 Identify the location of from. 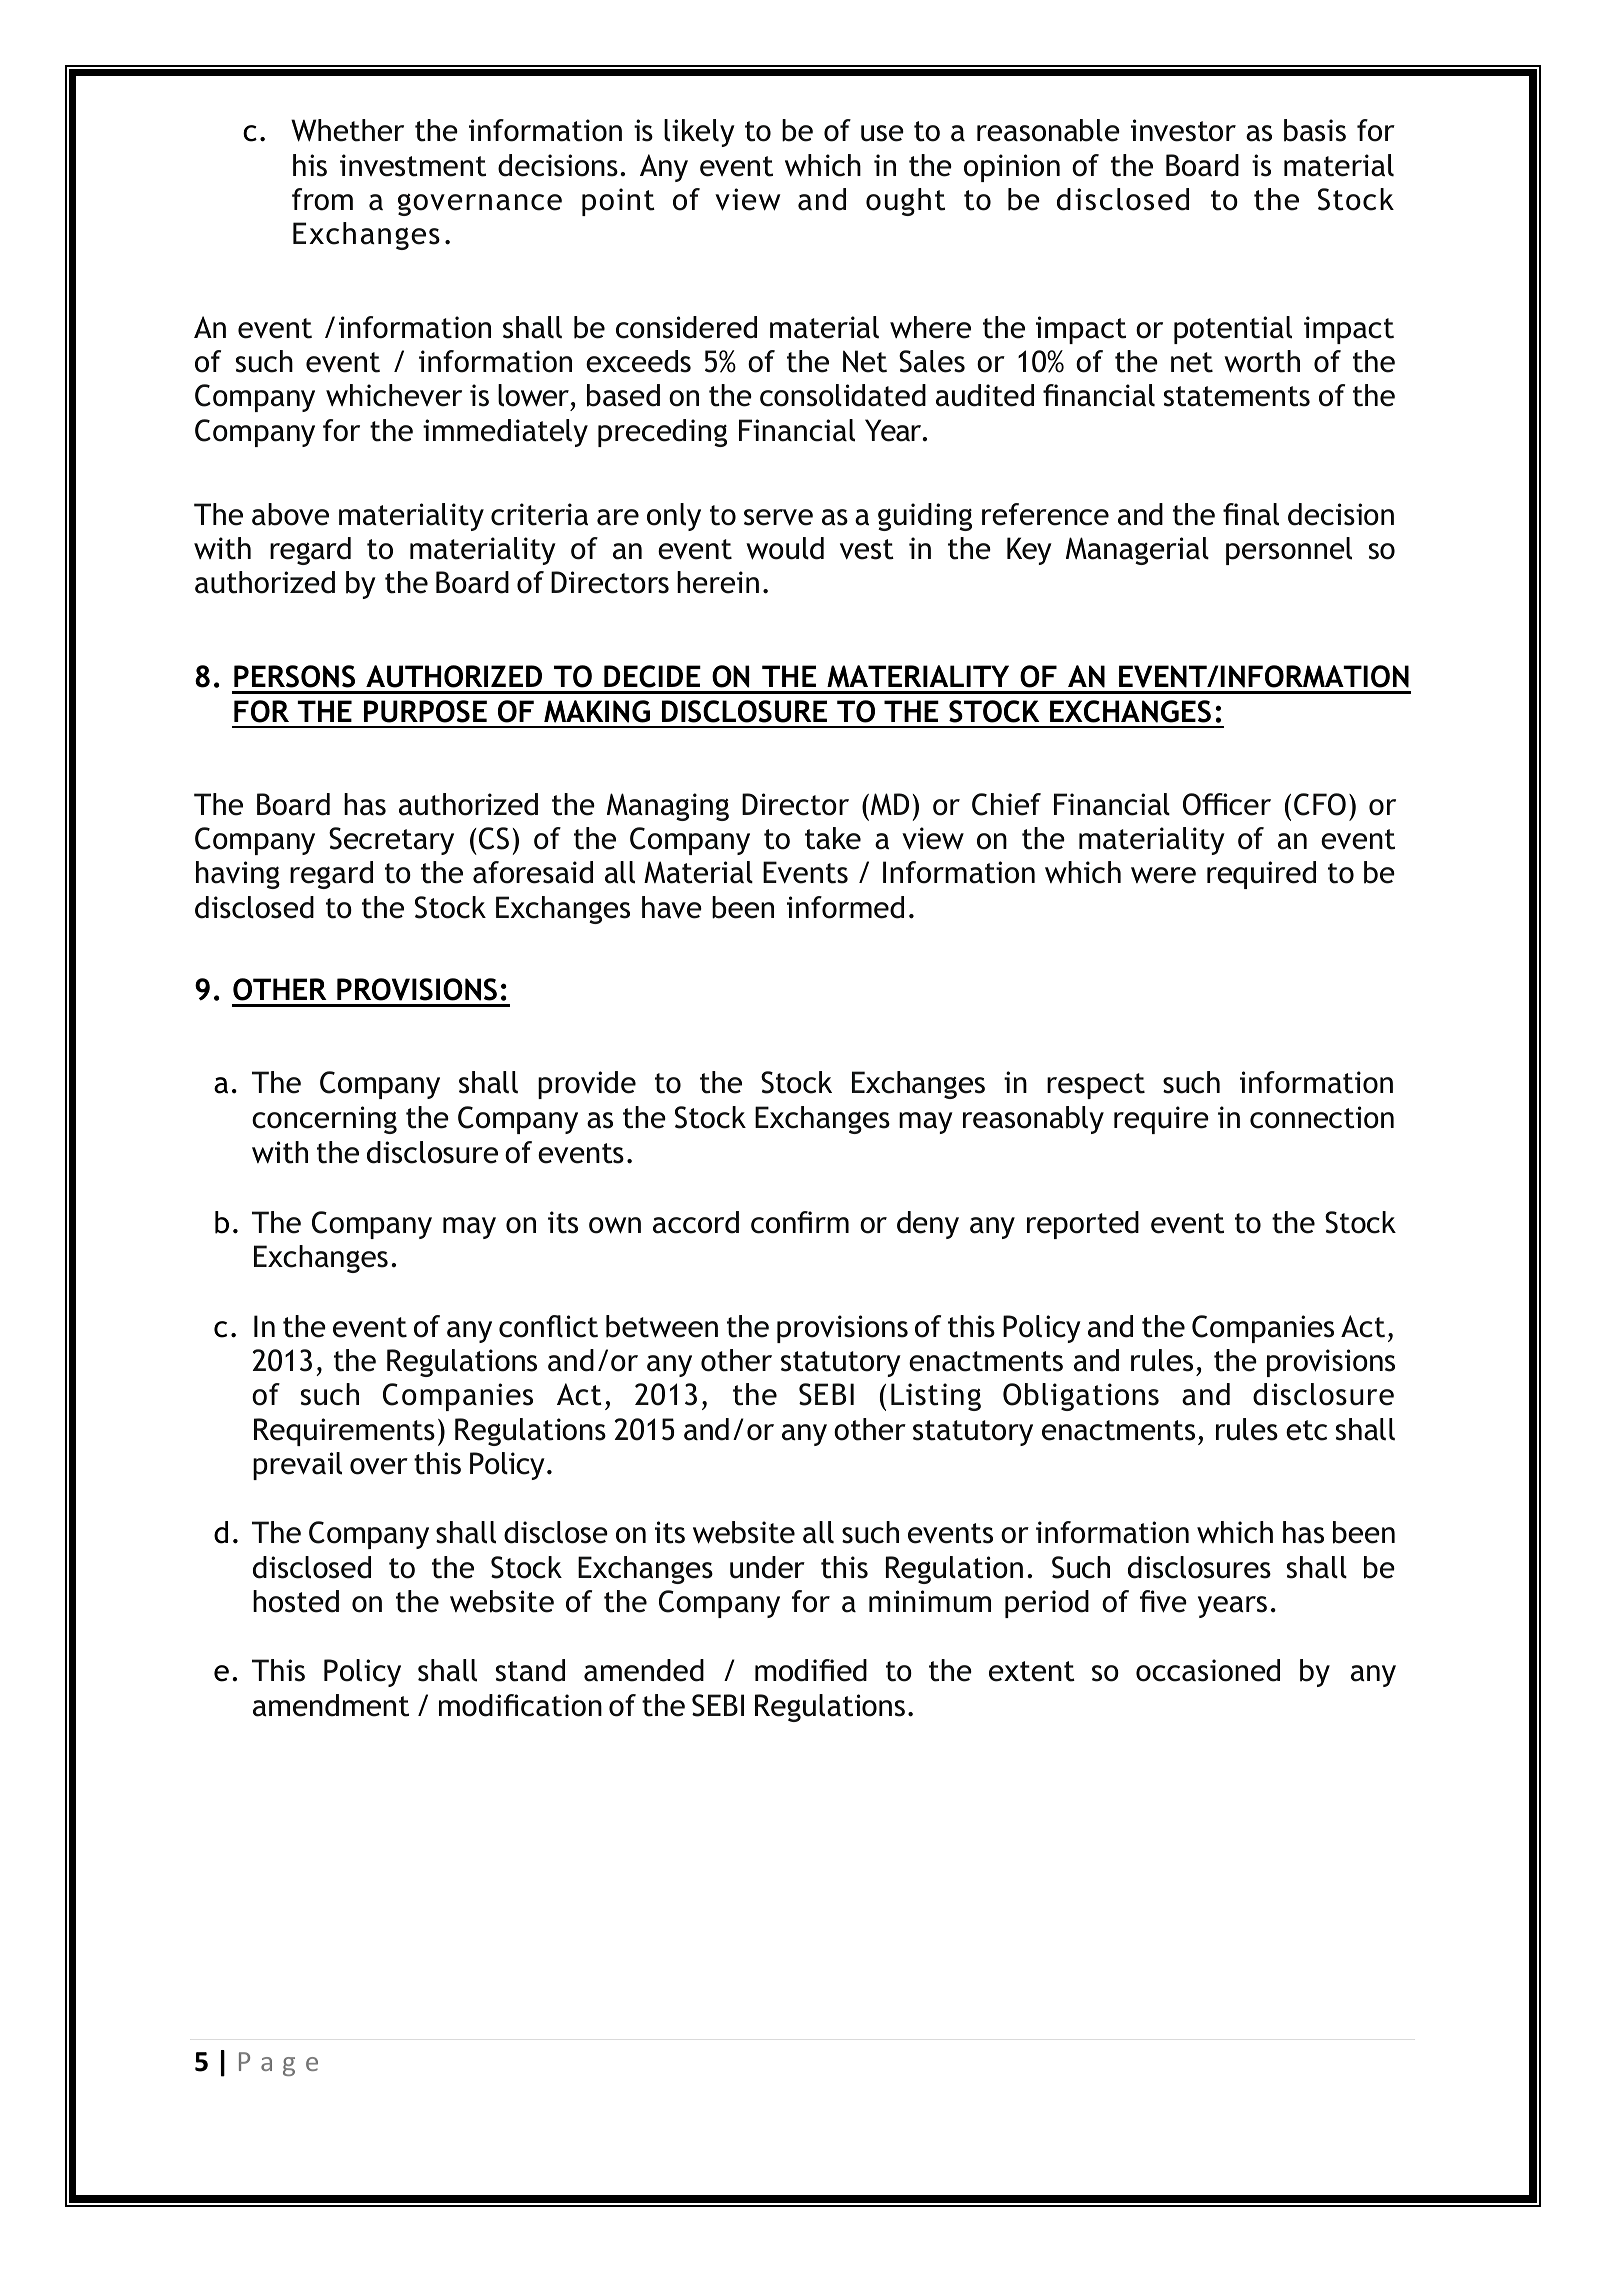
(322, 199).
